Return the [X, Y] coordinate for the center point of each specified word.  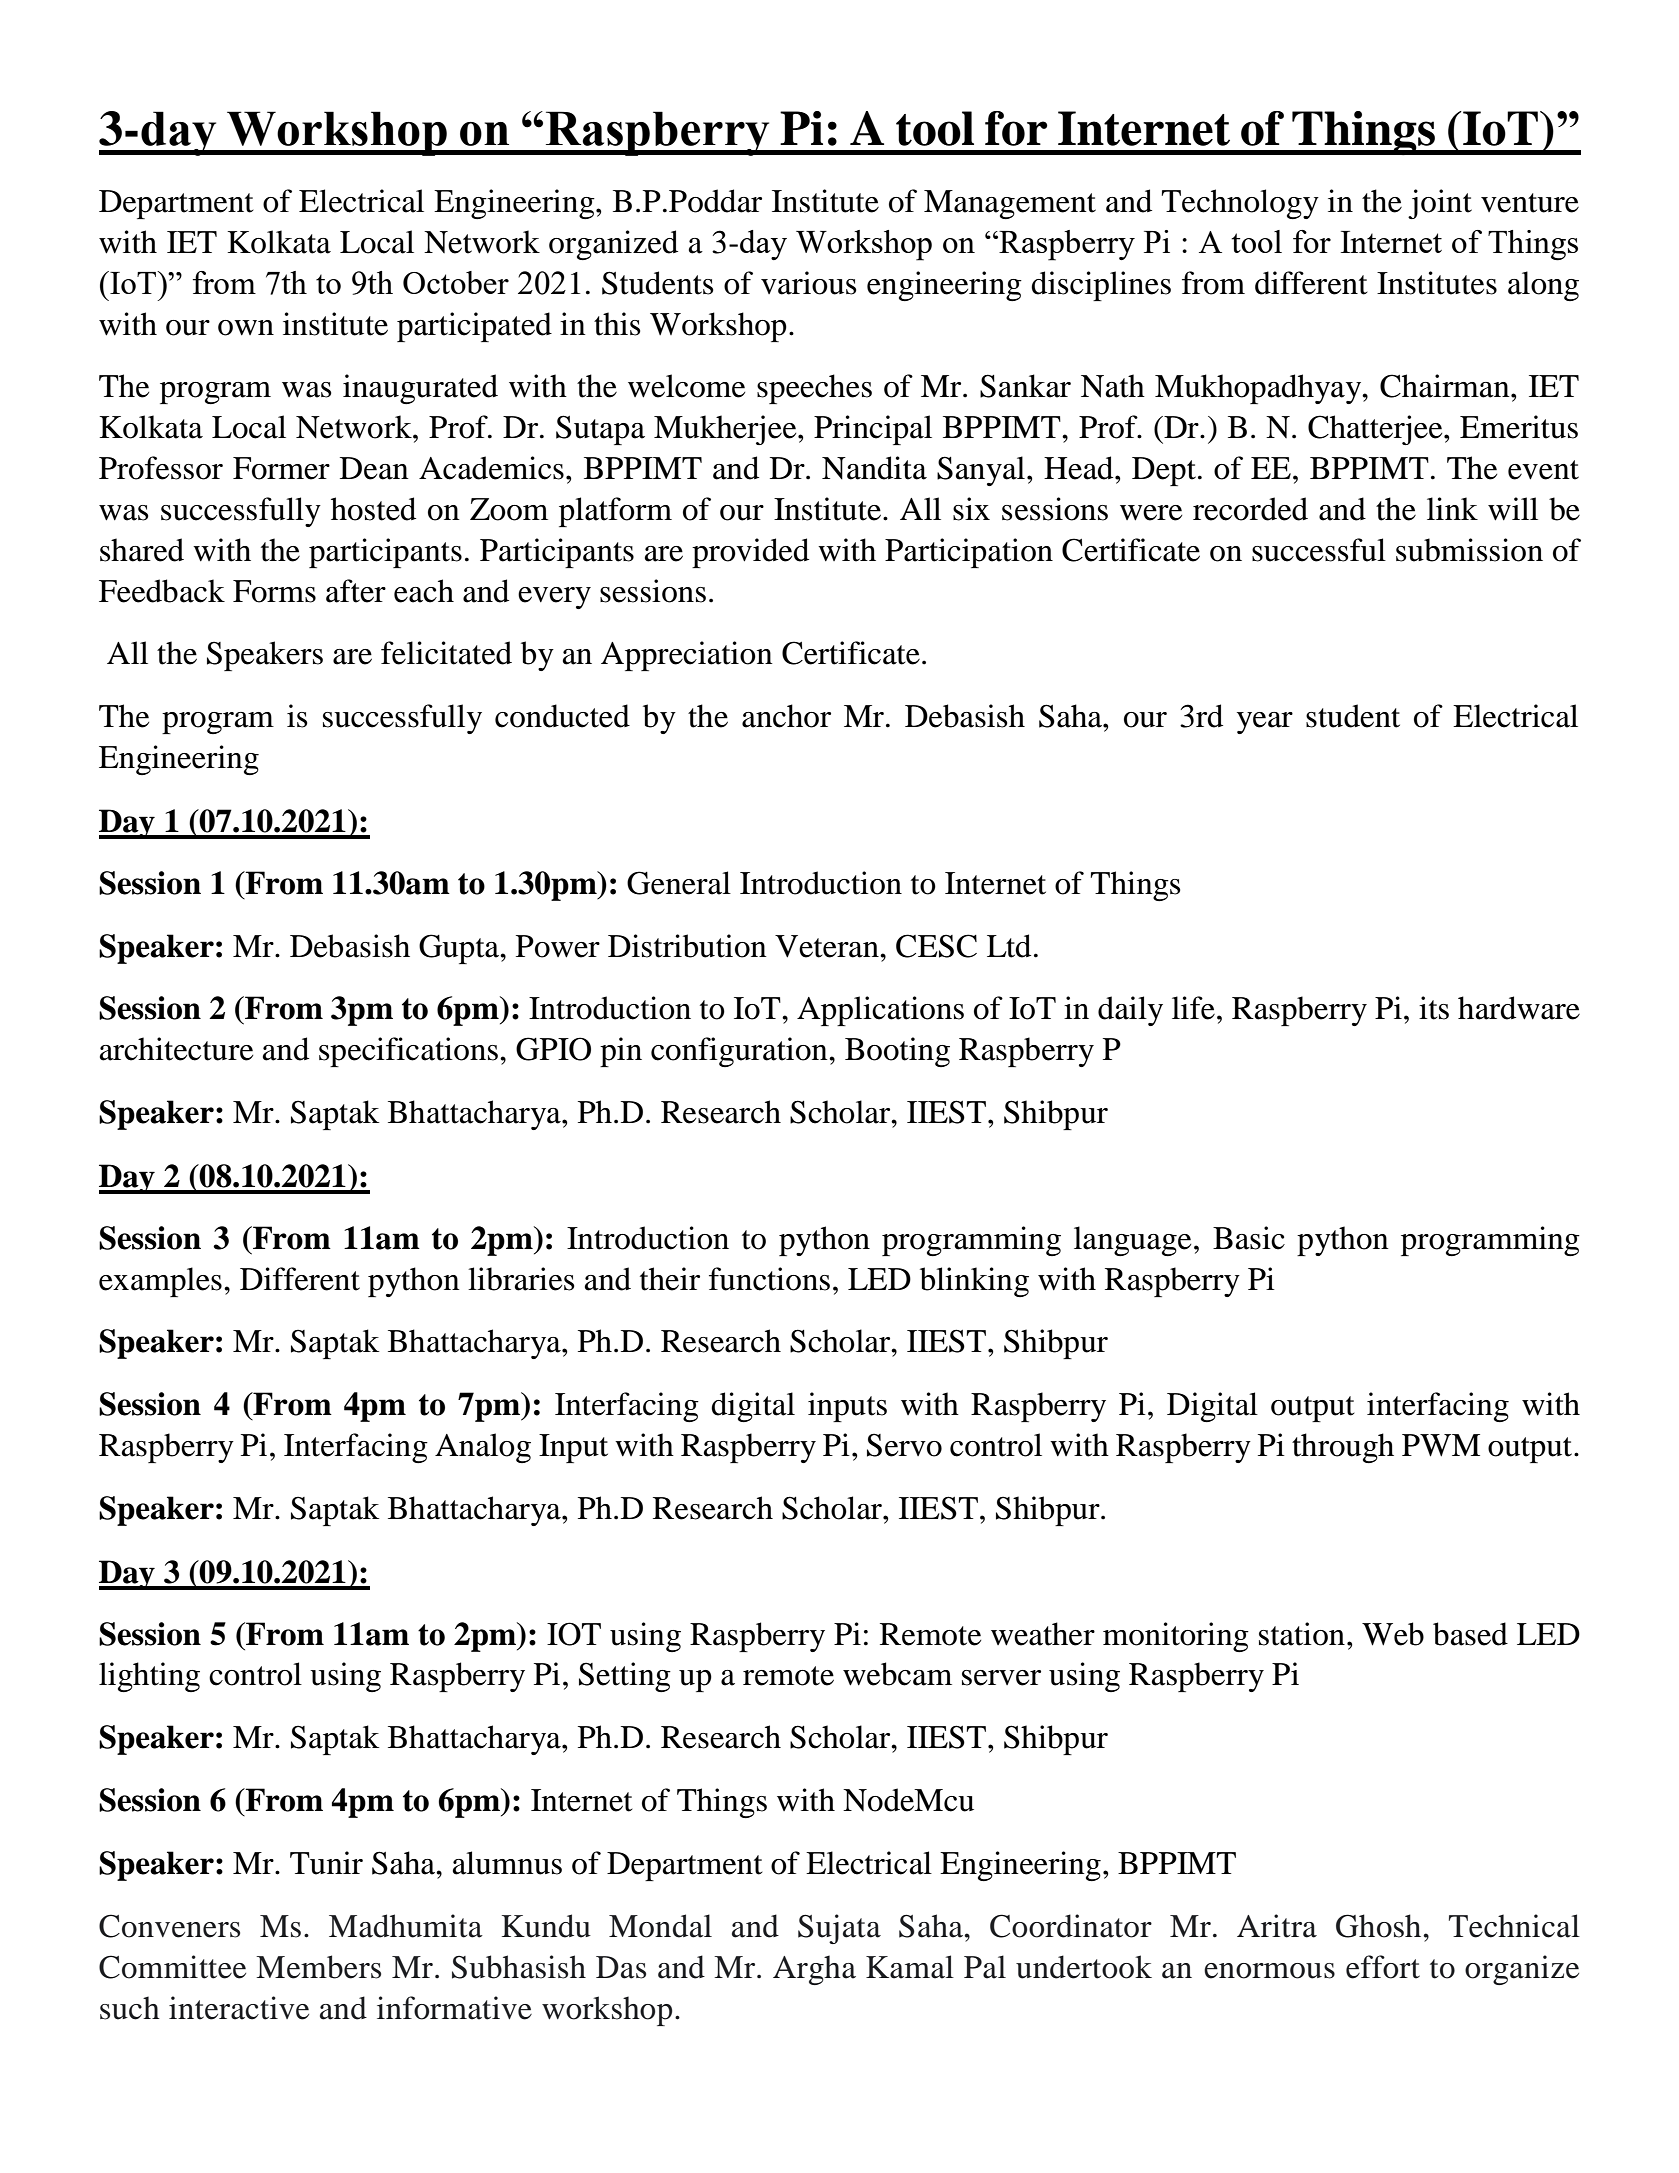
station [1302, 1634]
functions [769, 1279]
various [809, 283]
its [1434, 1008]
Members [318, 1967]
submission [1469, 550]
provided [750, 553]
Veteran [828, 946]
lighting [149, 1677]
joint [1440, 204]
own [246, 328]
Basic [1249, 1238]
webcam [897, 1674]
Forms [274, 591]
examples [160, 1282]
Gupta [460, 949]
